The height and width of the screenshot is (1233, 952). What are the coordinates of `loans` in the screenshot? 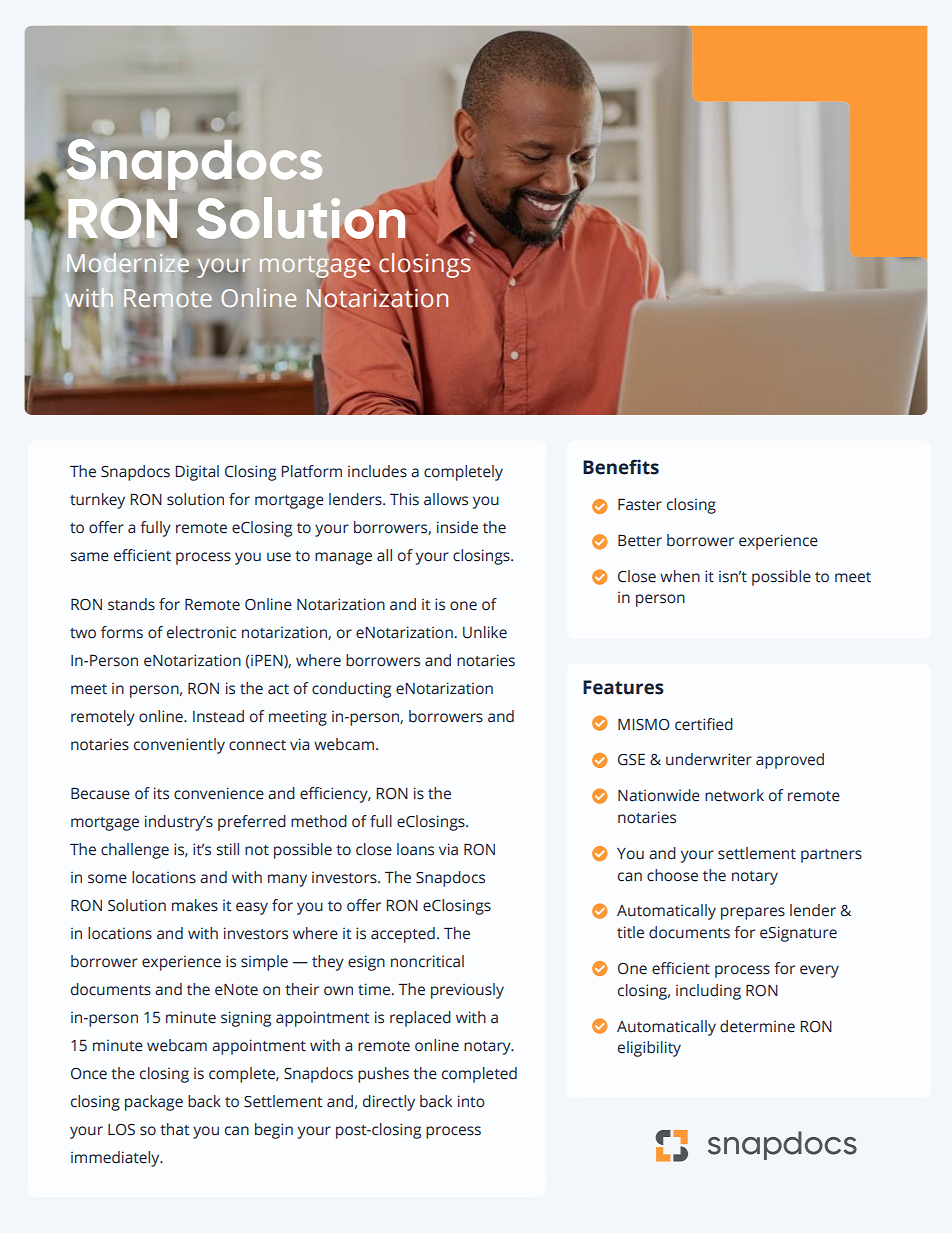 It's located at (415, 849).
